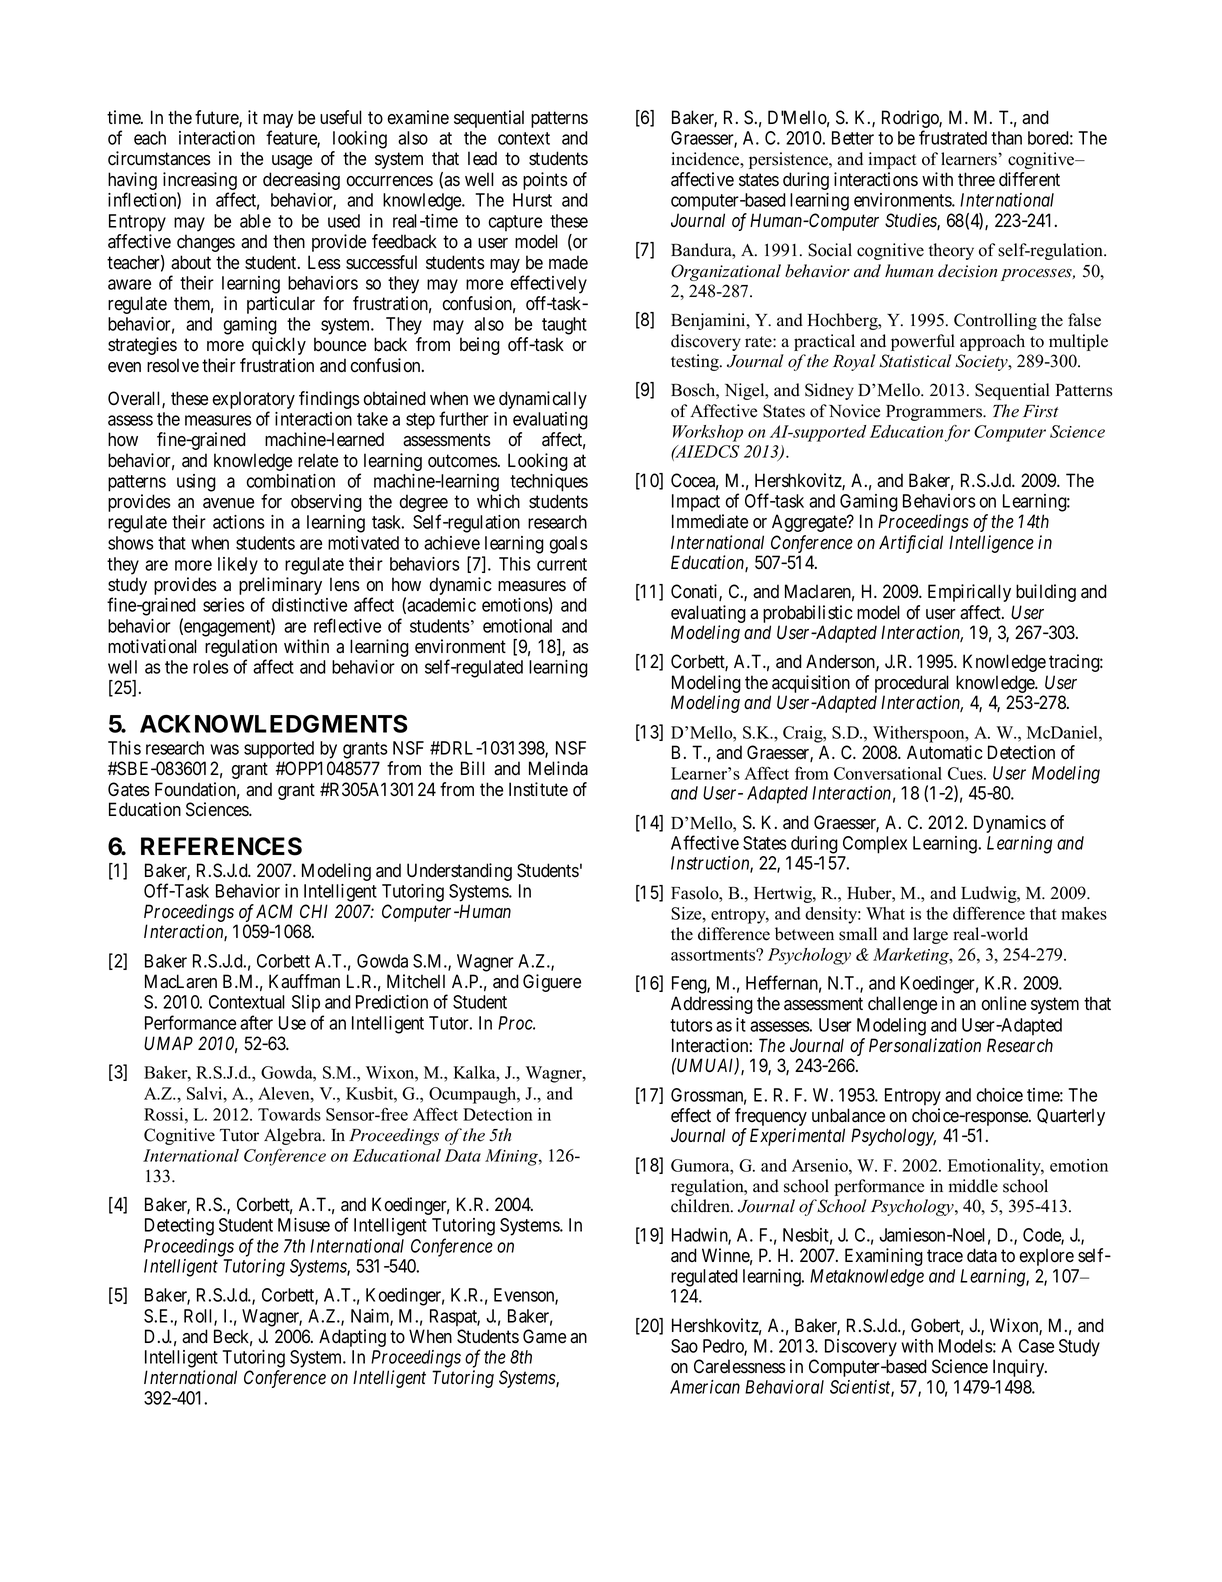 This screenshot has height=1582, width=1222. What do you see at coordinates (925, 1045) in the screenshot?
I see `Personalization` at bounding box center [925, 1045].
